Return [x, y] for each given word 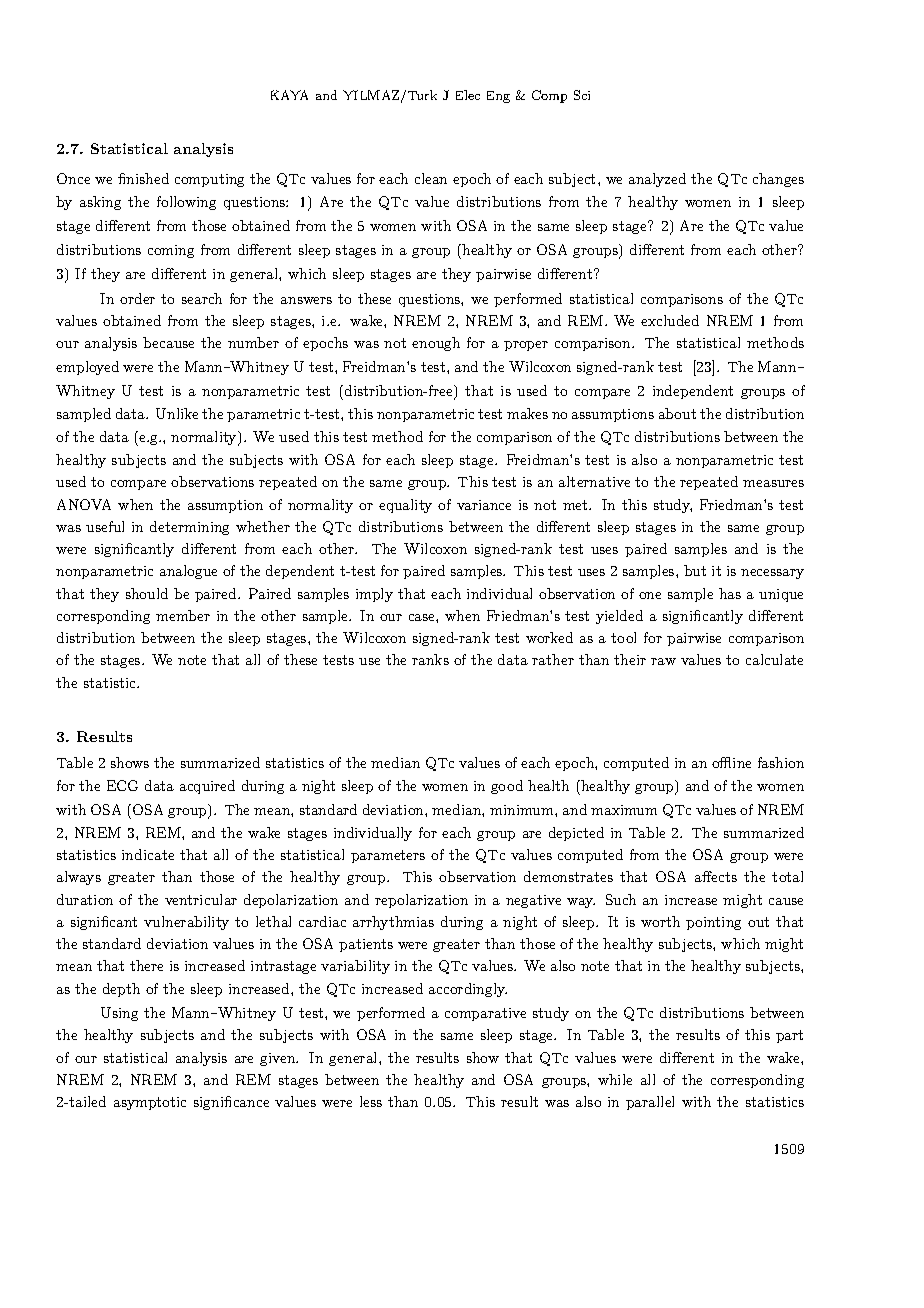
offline [731, 762]
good [507, 787]
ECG [122, 785]
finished [143, 178]
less [371, 1101]
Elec [468, 95]
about [677, 413]
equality [405, 506]
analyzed [657, 180]
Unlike [177, 413]
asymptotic [150, 1103]
